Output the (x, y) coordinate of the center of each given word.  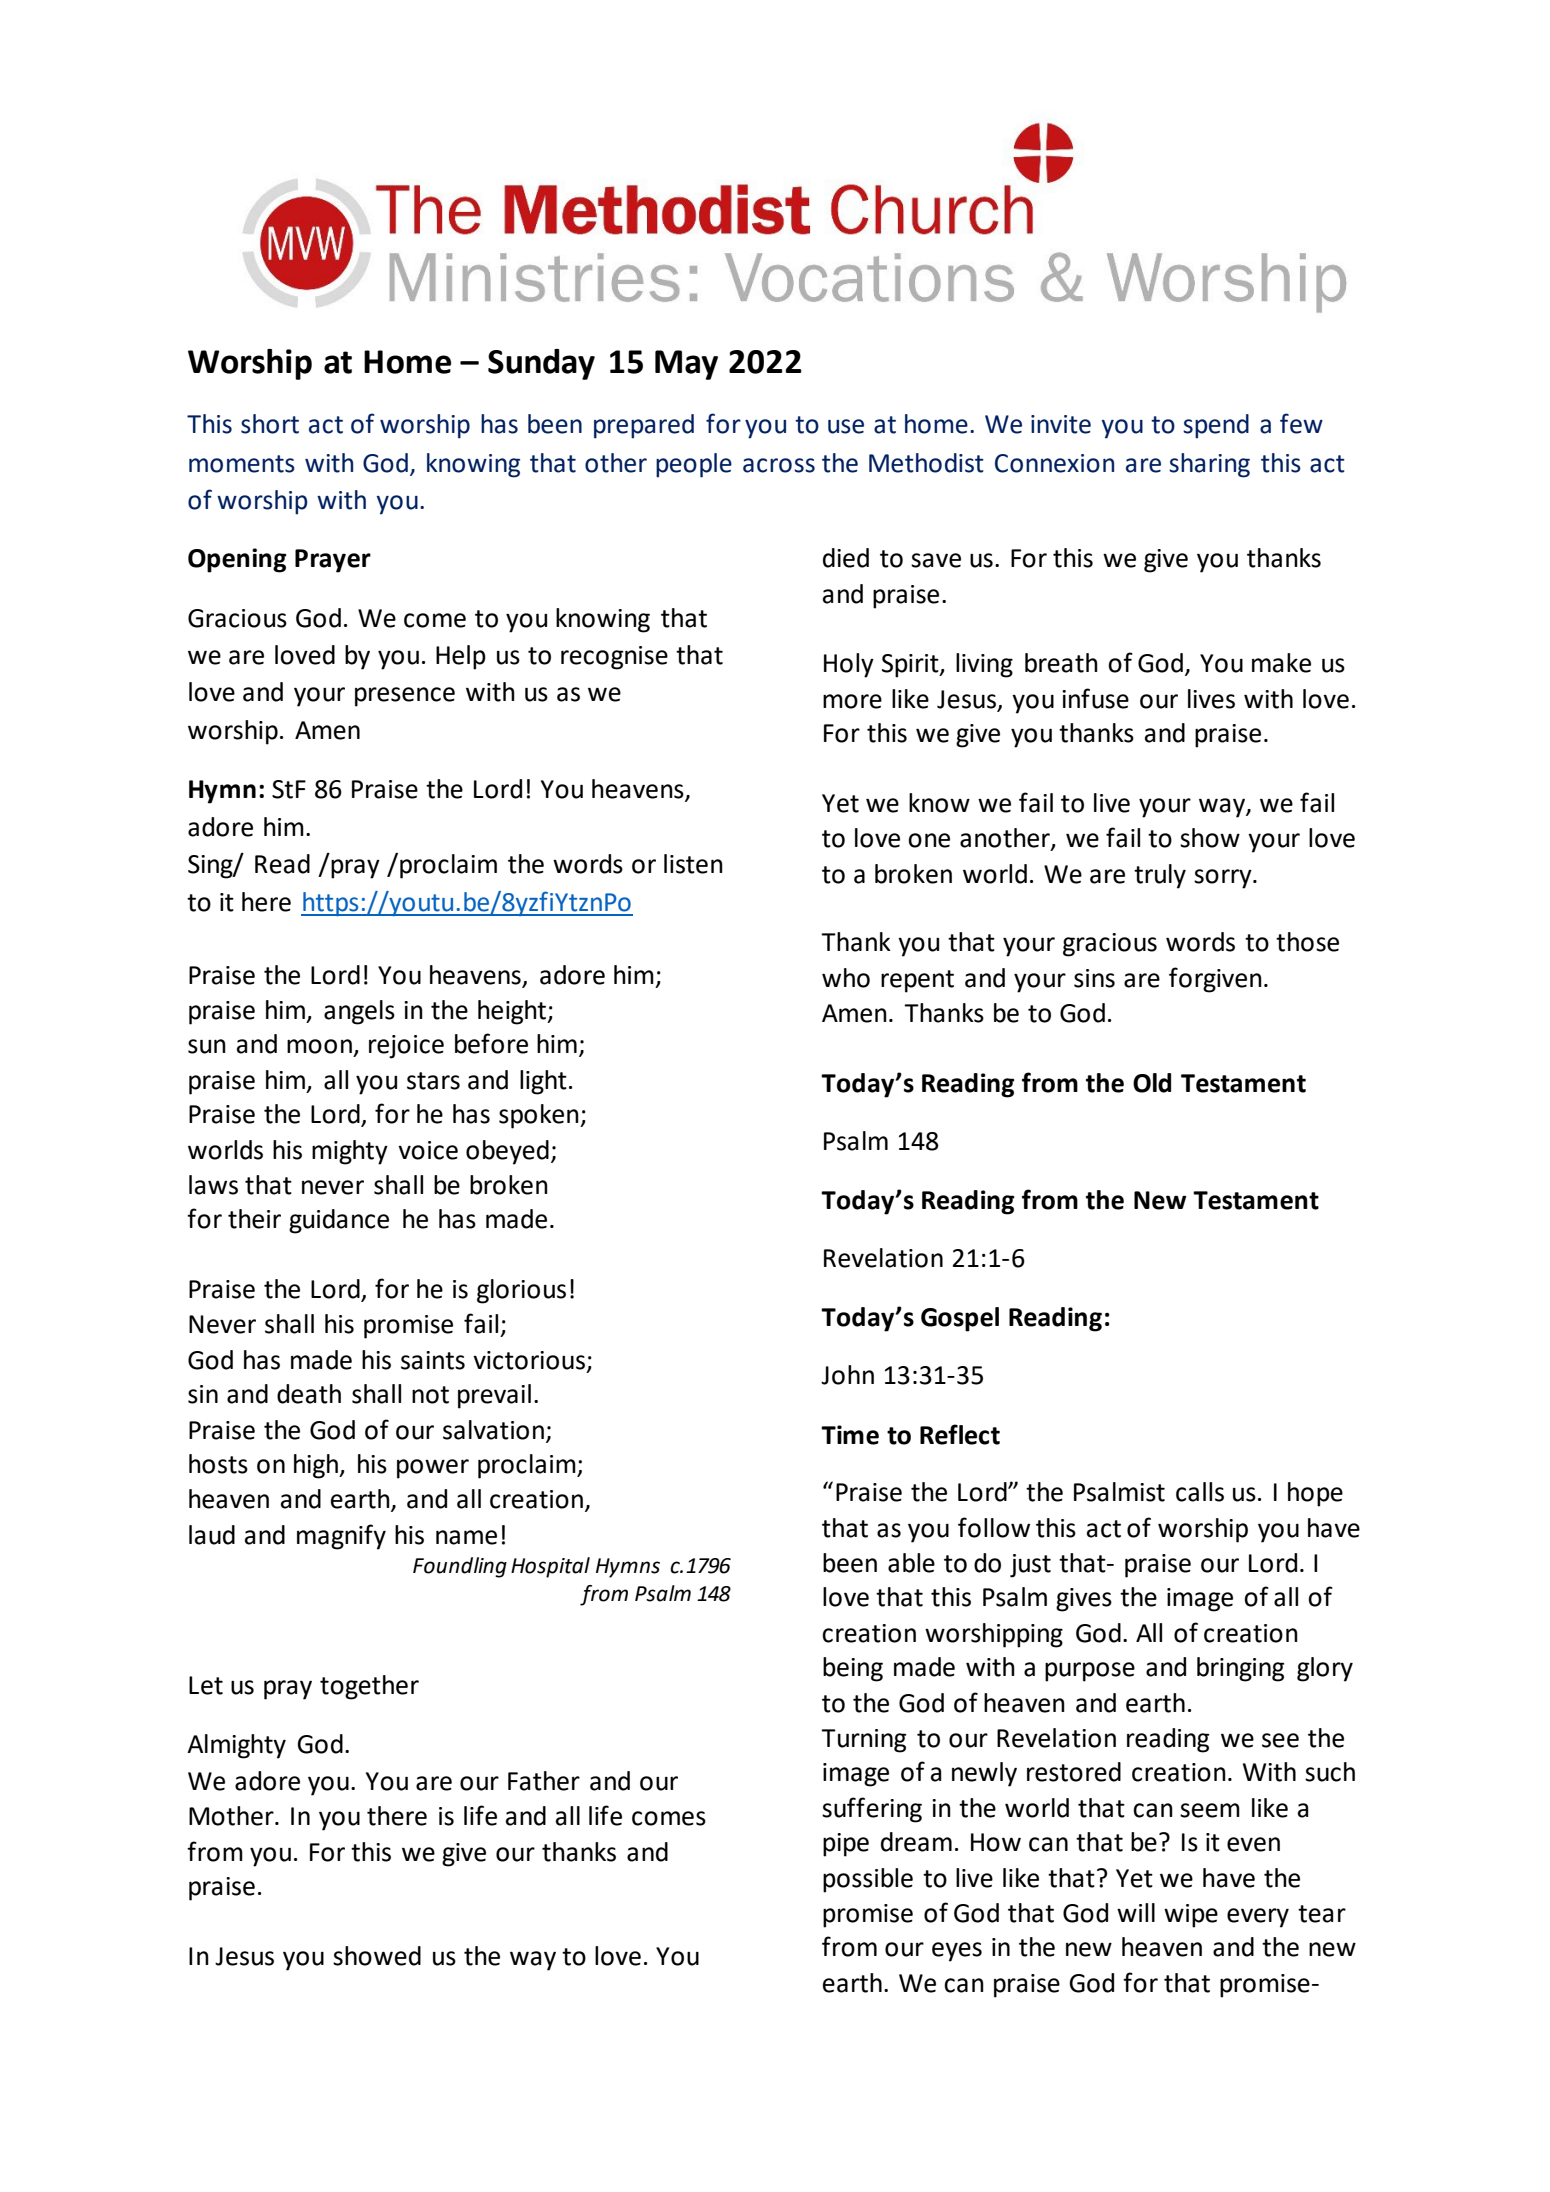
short (270, 424)
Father (544, 1781)
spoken (540, 1116)
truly (1160, 876)
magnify (341, 1537)
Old (1152, 1083)
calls (1200, 1492)
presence (405, 697)
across (779, 465)
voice (428, 1150)
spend (1216, 426)
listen (693, 864)
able (911, 1563)
